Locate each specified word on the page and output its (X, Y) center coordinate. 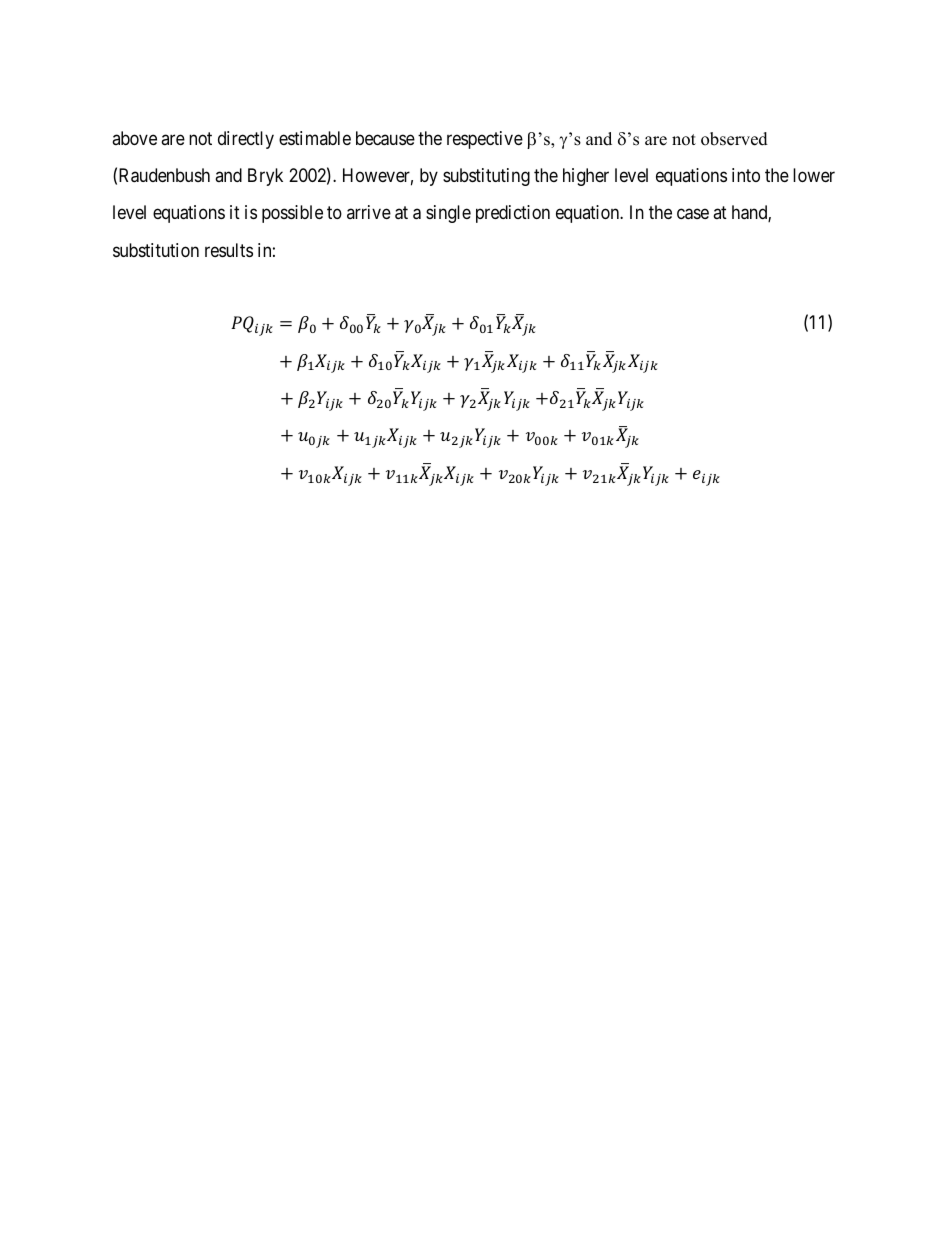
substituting (486, 177)
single (448, 214)
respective (485, 140)
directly (246, 140)
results (229, 250)
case (693, 214)
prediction (513, 214)
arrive (369, 212)
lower (814, 175)
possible (292, 214)
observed (734, 139)
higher (586, 177)
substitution (156, 250)
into (746, 175)
